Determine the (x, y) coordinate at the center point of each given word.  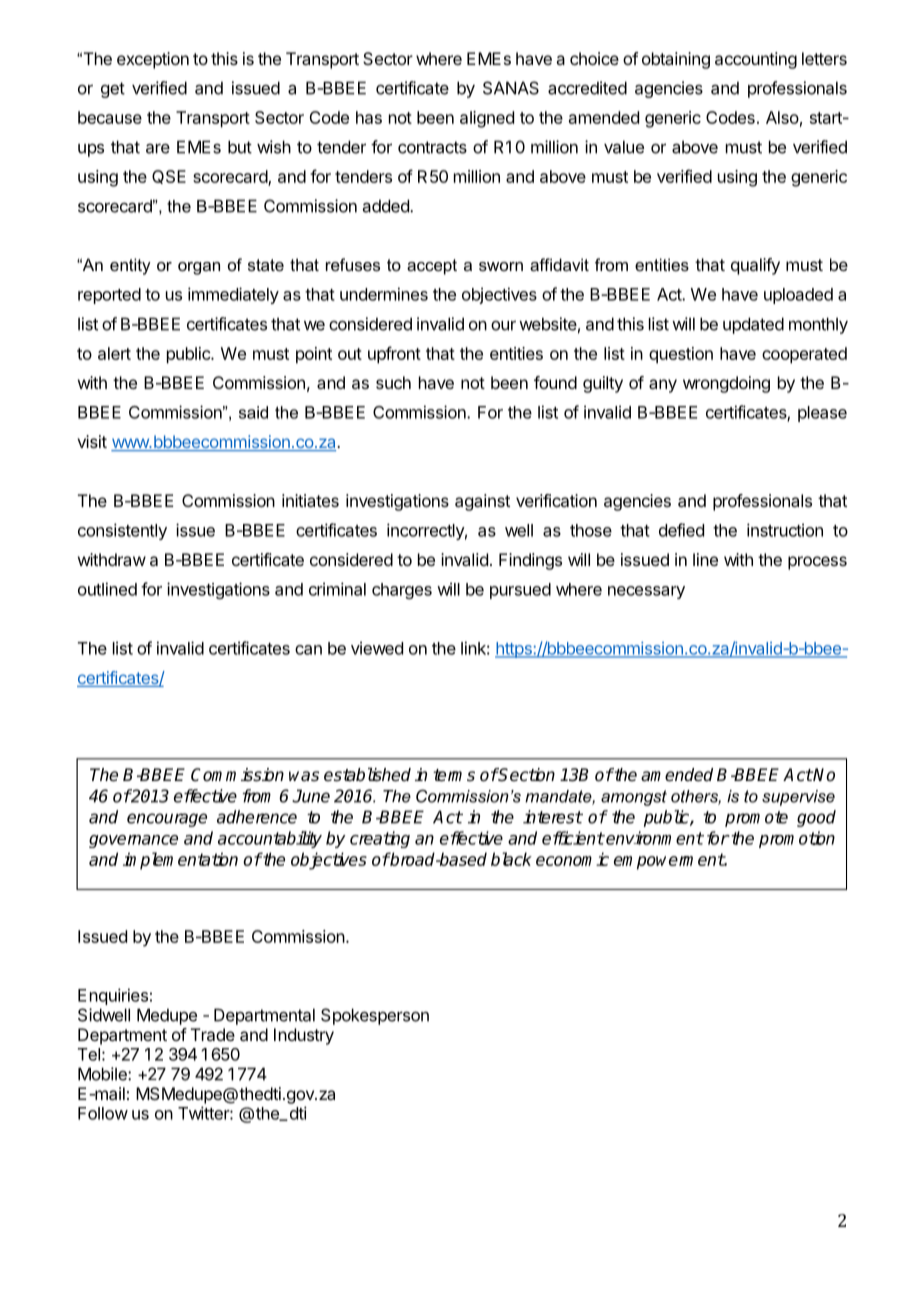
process (817, 563)
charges (402, 591)
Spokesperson (375, 1016)
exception (153, 60)
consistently (122, 531)
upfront (394, 355)
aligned (487, 119)
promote (756, 819)
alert (114, 353)
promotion (797, 839)
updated (753, 325)
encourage (167, 820)
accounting (756, 60)
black (511, 859)
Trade (213, 1034)
